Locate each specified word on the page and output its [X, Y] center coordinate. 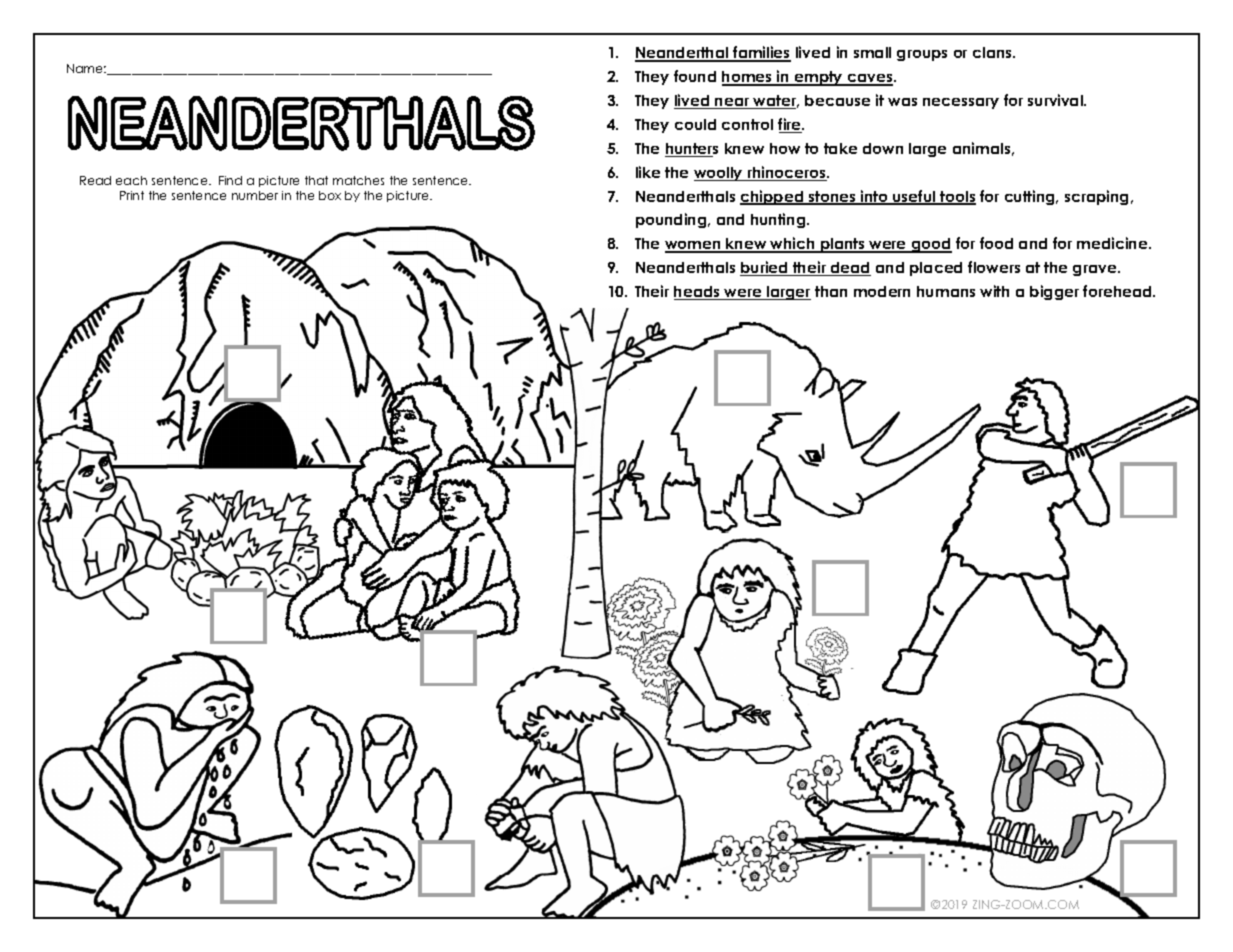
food [996, 243]
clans [993, 52]
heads [698, 293]
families [761, 54]
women [694, 246]
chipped [773, 197]
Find [230, 180]
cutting [1031, 197]
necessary [961, 103]
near [732, 103]
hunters [691, 150]
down [883, 148]
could [695, 124]
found [695, 76]
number [255, 195]
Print [132, 195]
